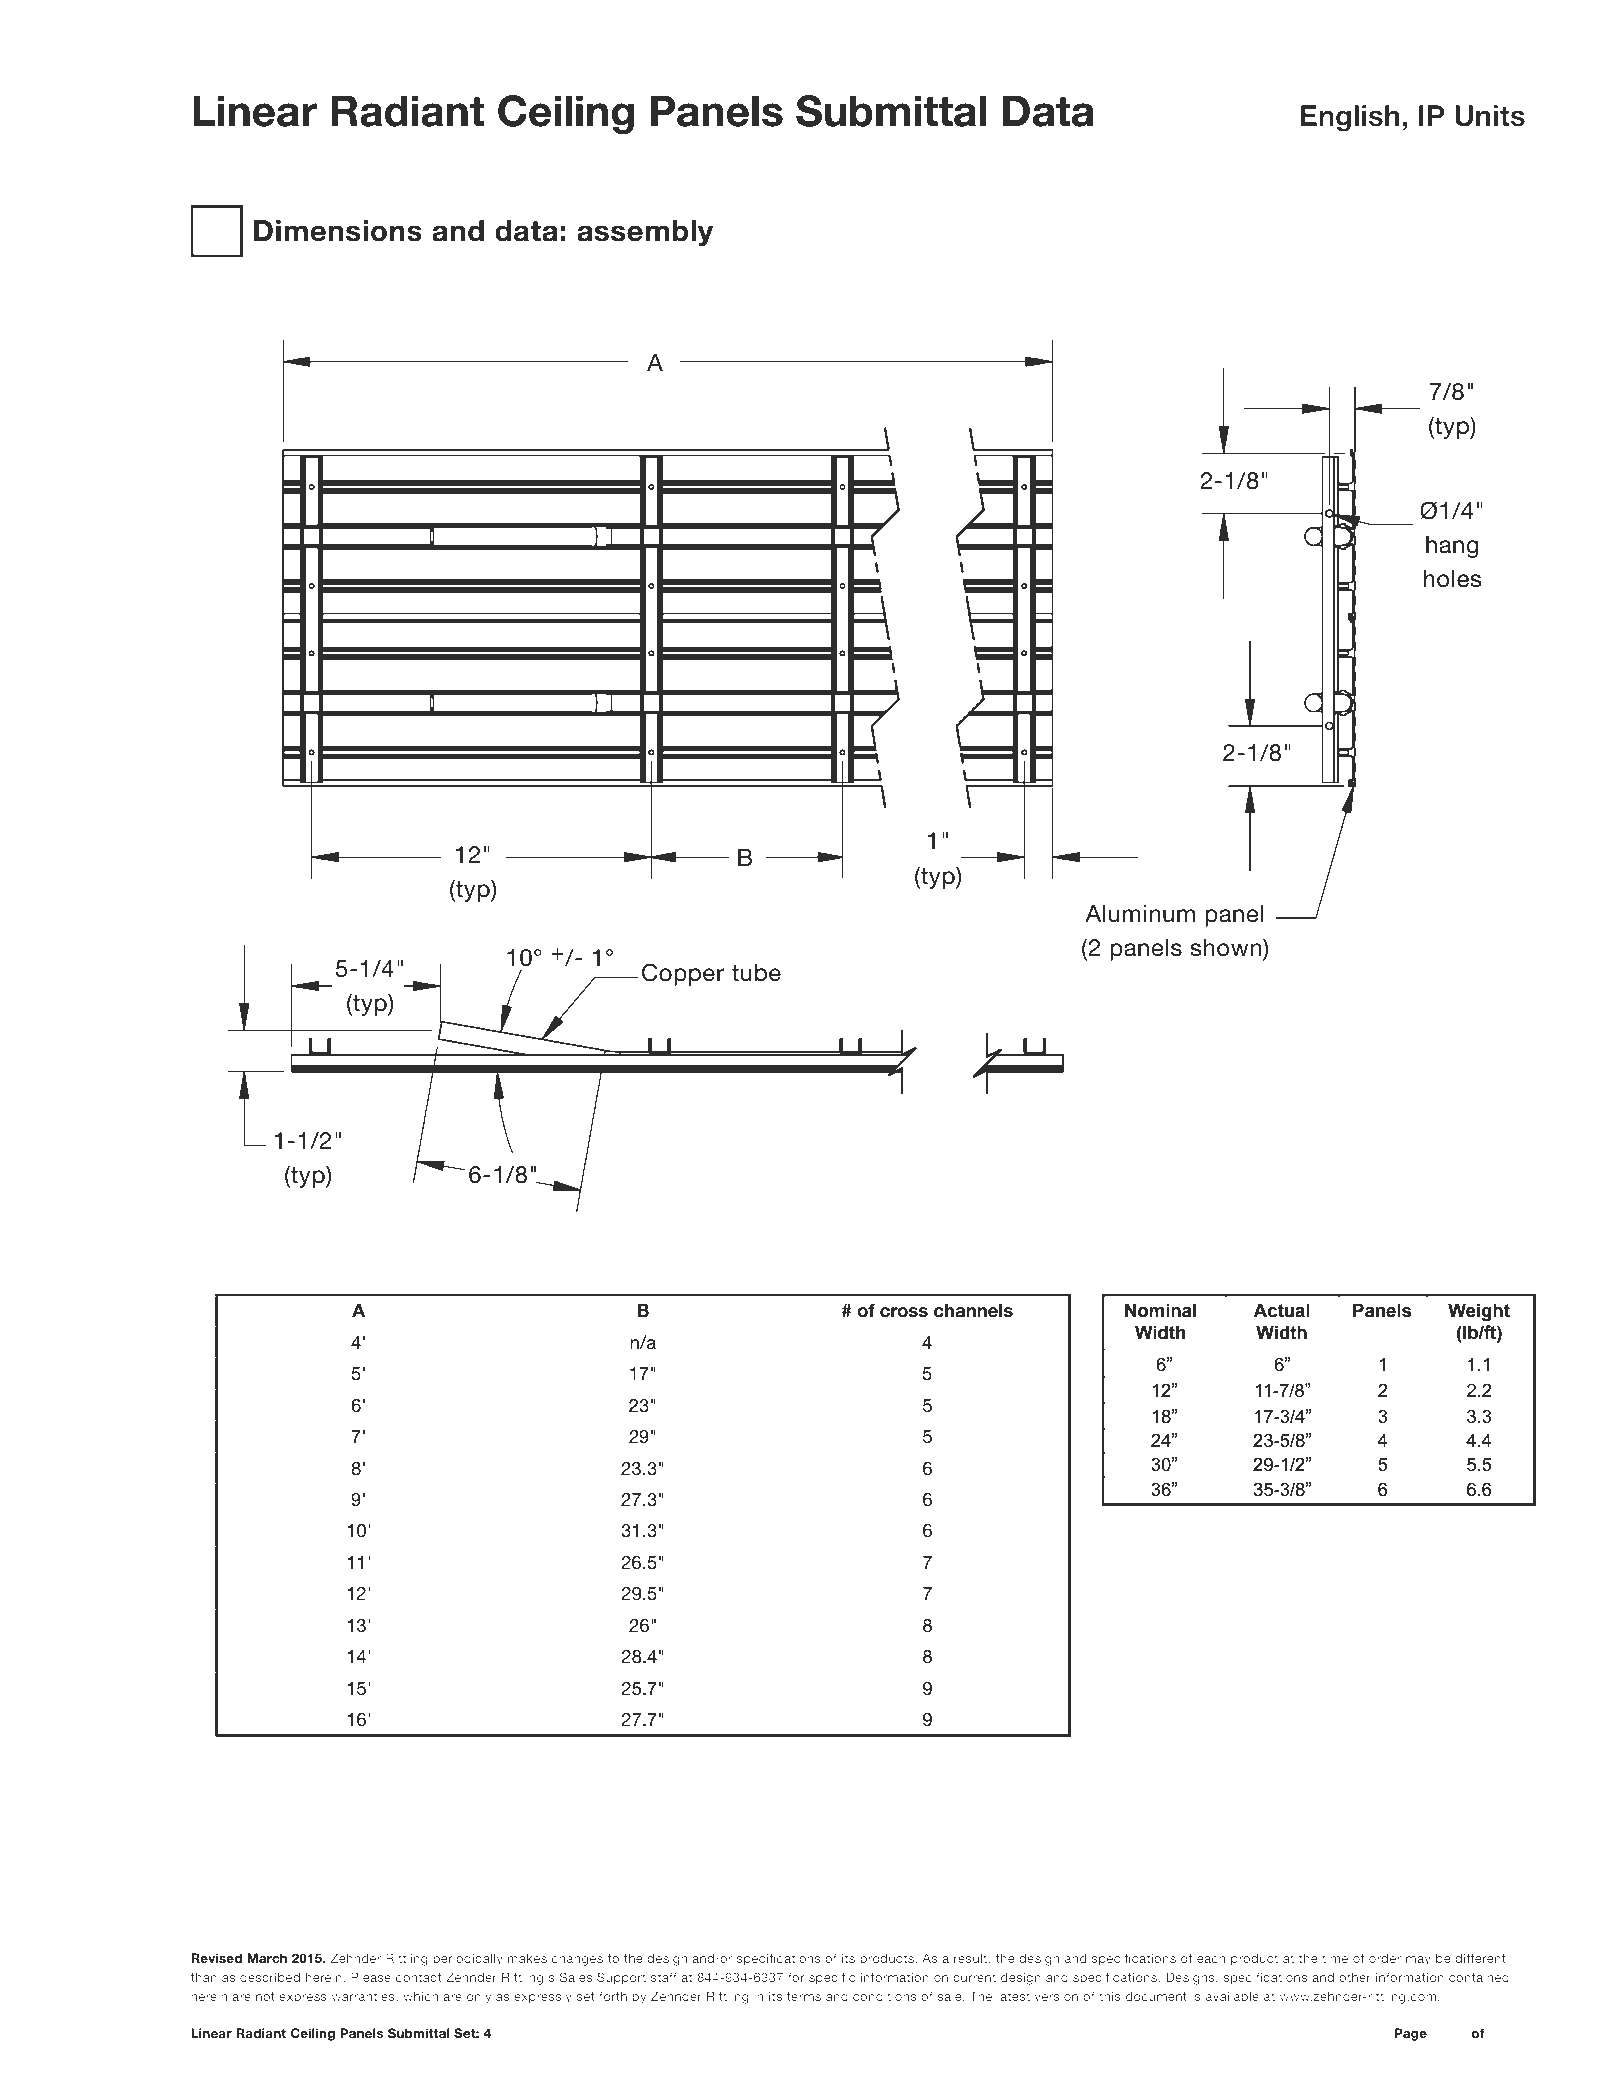  What do you see at coordinates (338, 231) in the screenshot?
I see `Dimensions` at bounding box center [338, 231].
